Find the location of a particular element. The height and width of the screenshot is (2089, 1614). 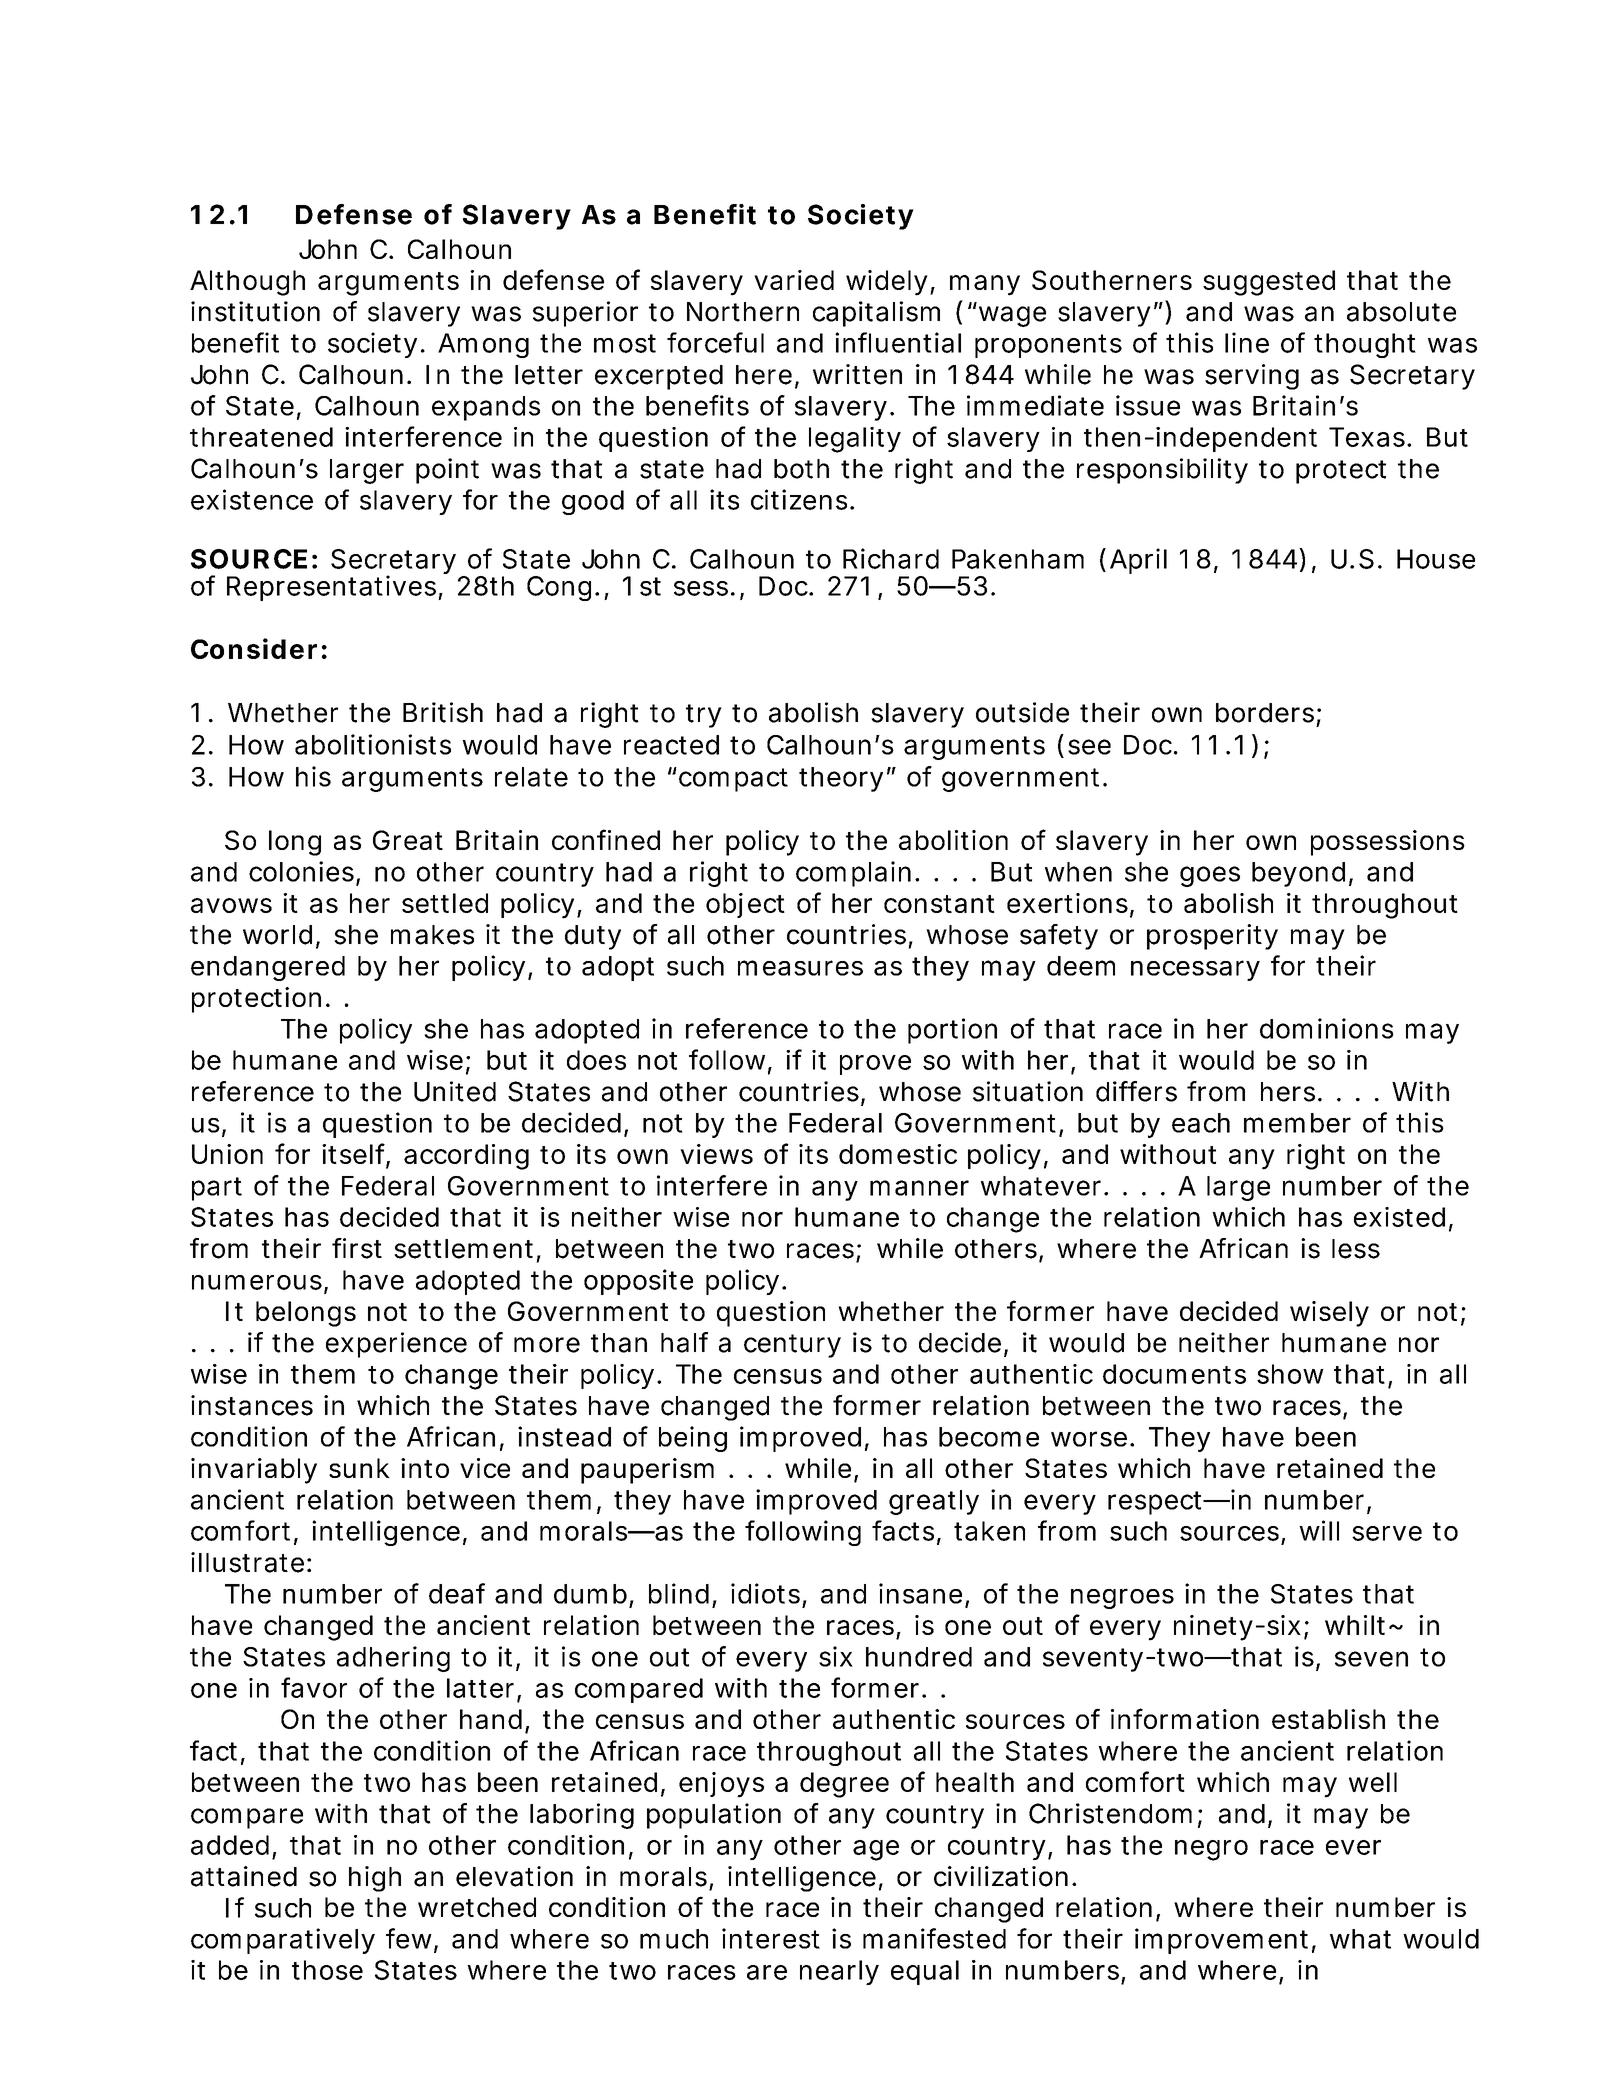

borders is located at coordinates (1265, 713).
